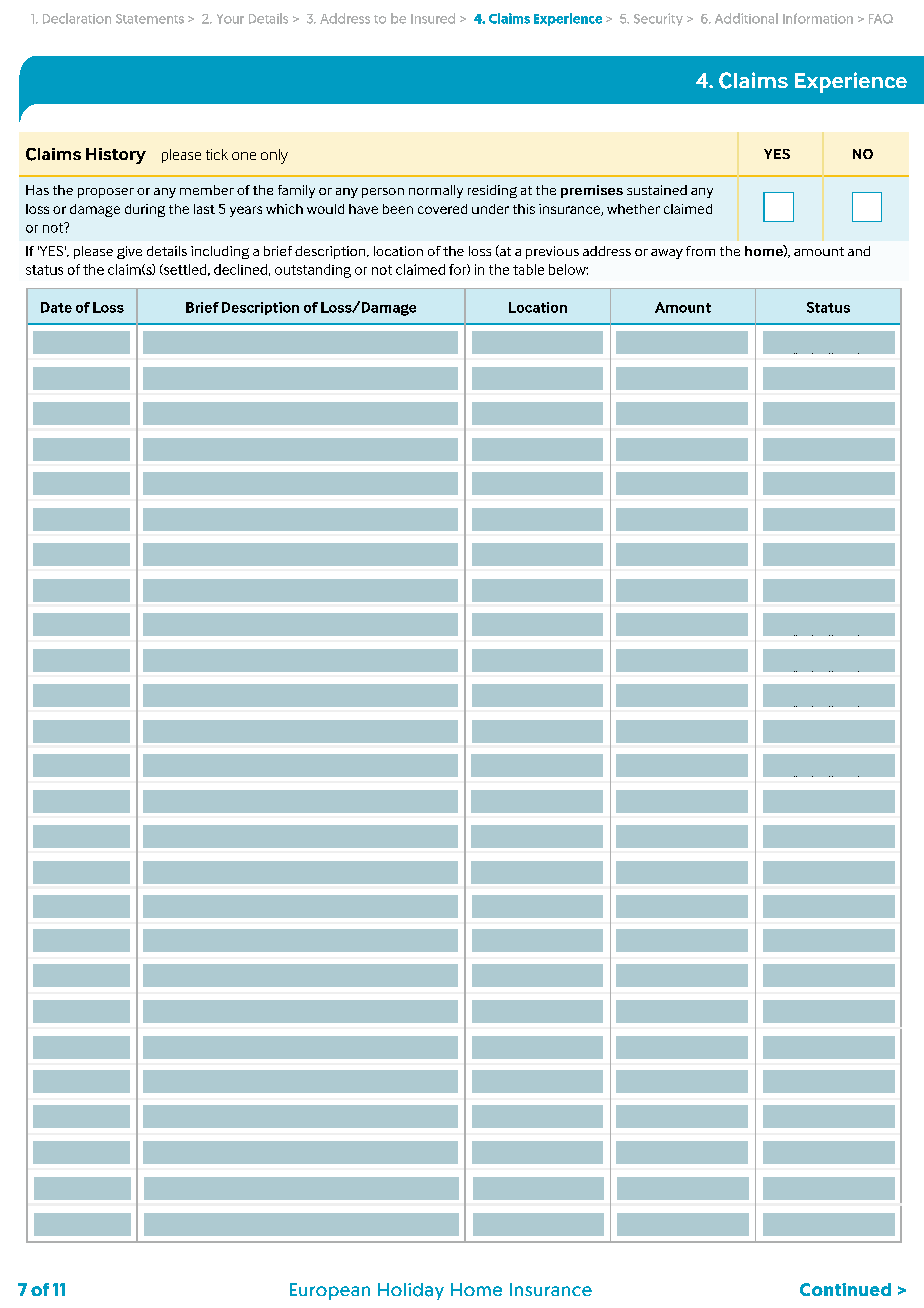  I want to click on Statements, so click(150, 19).
